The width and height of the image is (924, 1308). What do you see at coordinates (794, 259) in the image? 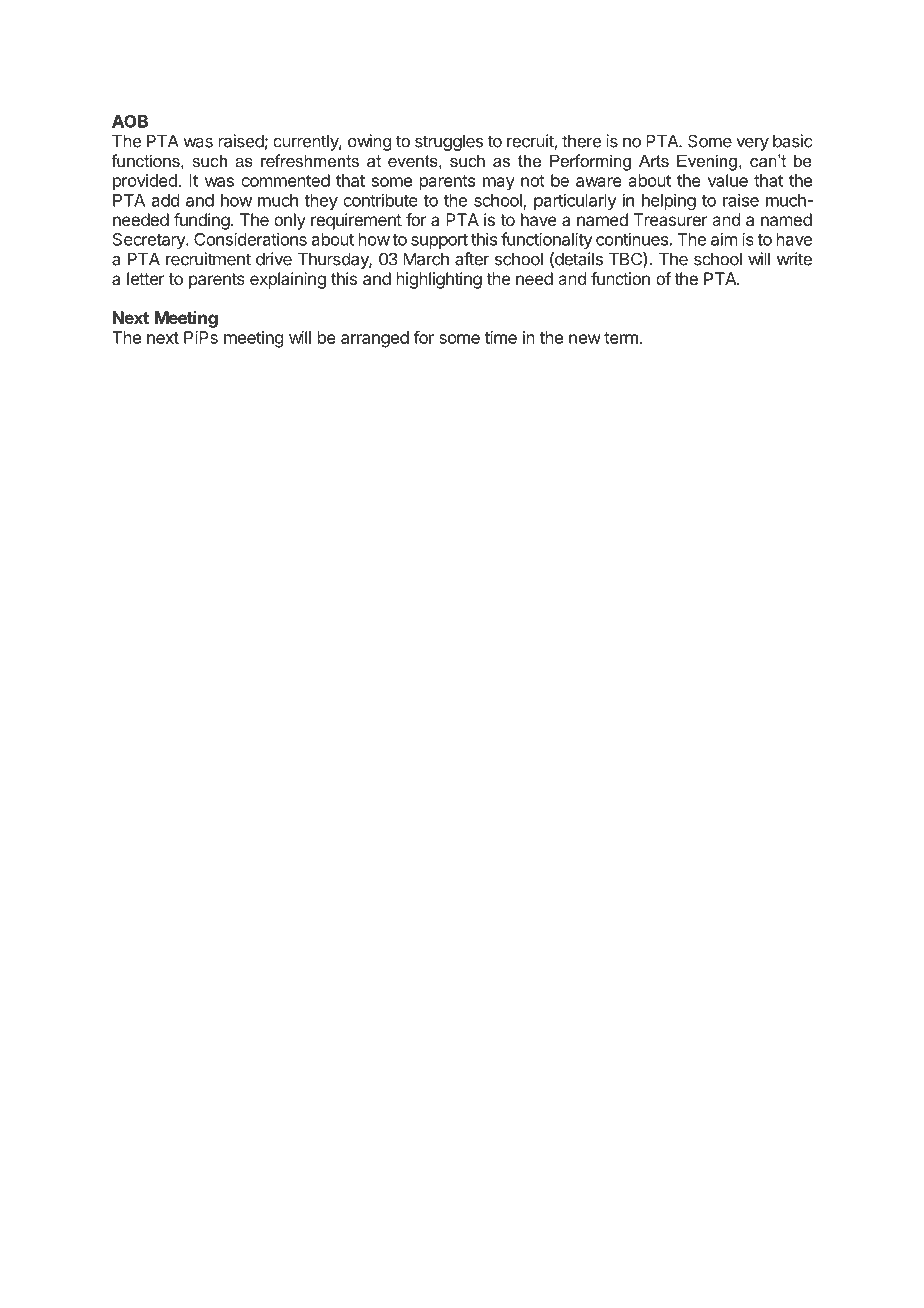
I see `write` at bounding box center [794, 259].
